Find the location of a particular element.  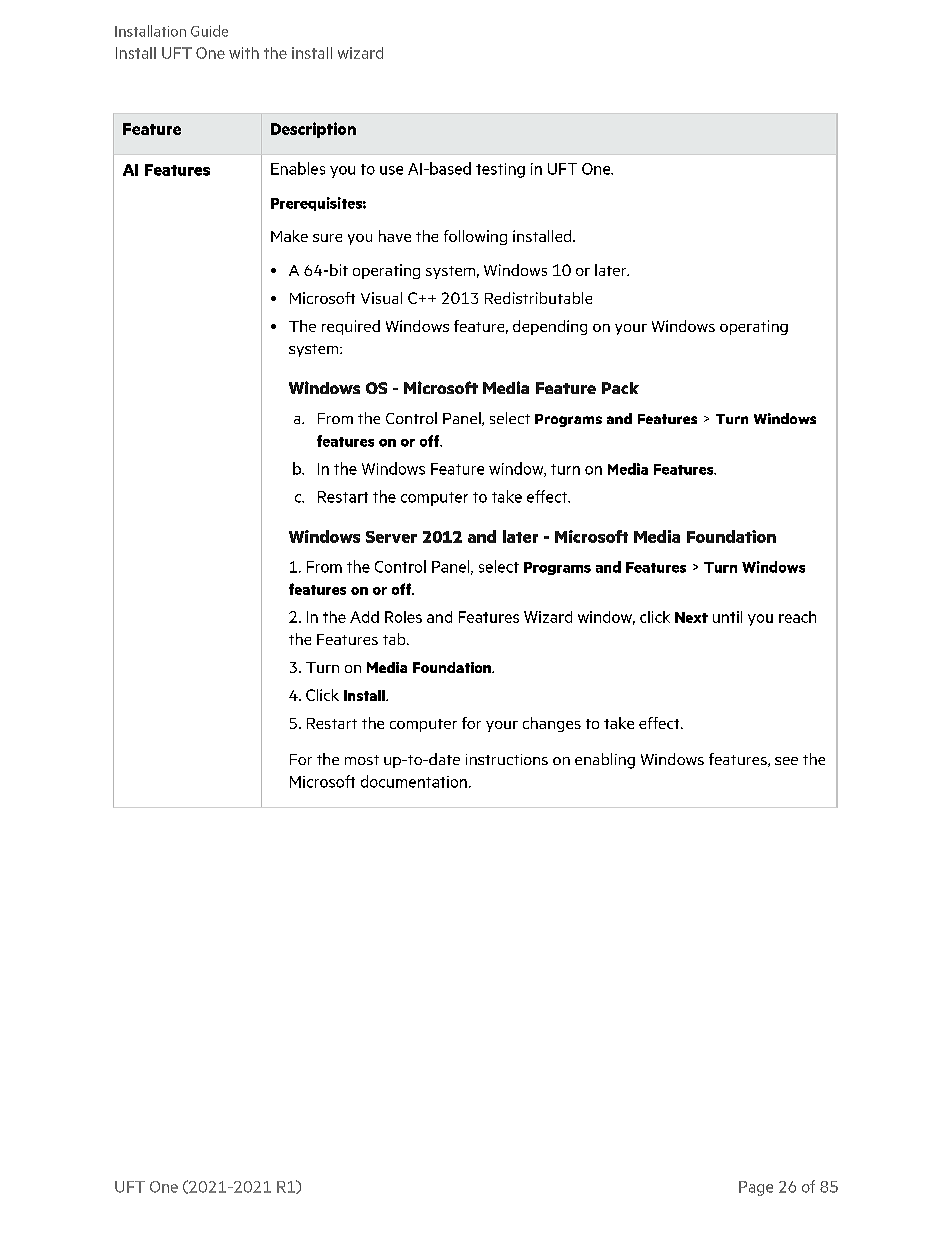

Page is located at coordinates (756, 1188).
